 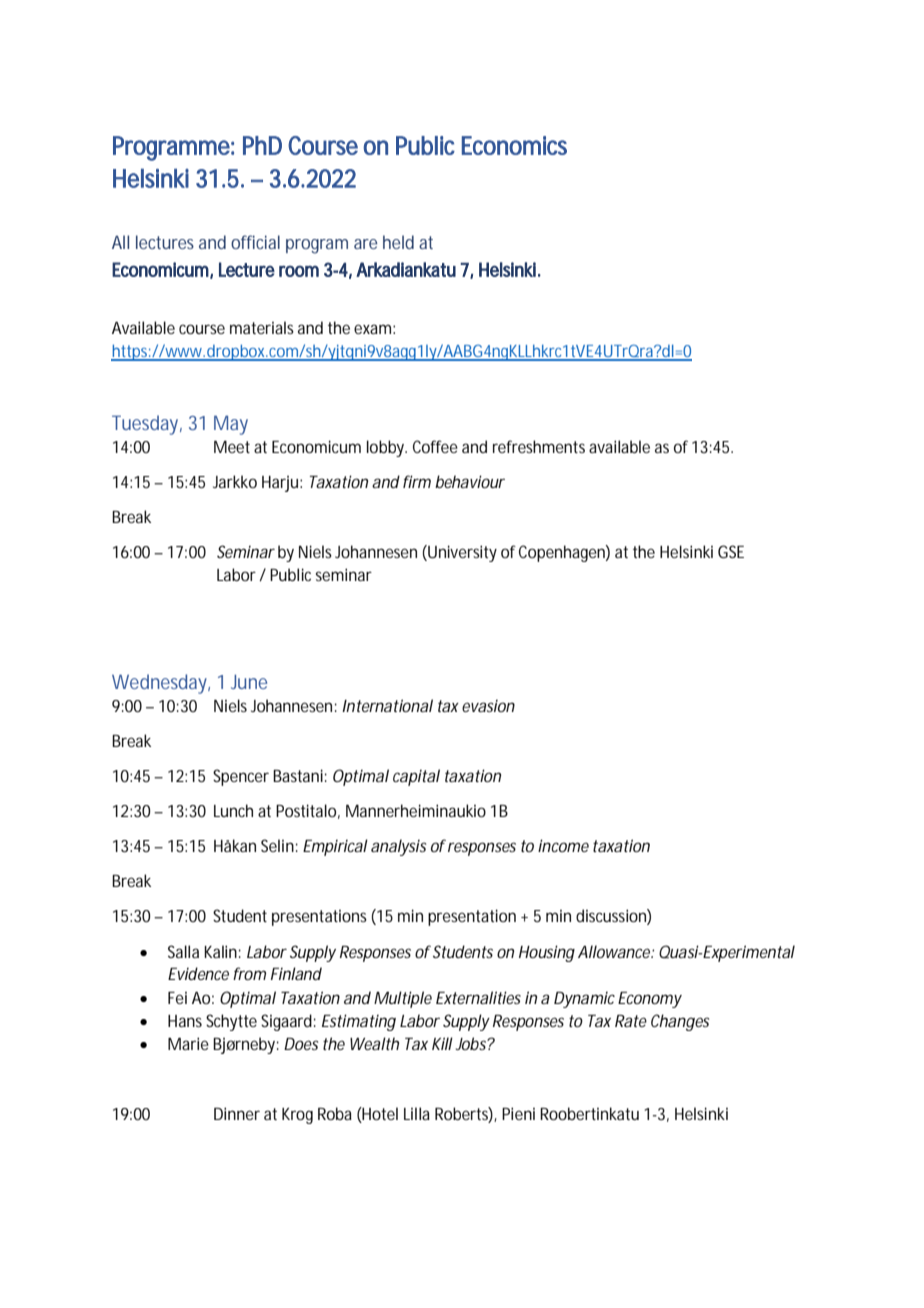 I want to click on GSE, so click(x=731, y=551).
